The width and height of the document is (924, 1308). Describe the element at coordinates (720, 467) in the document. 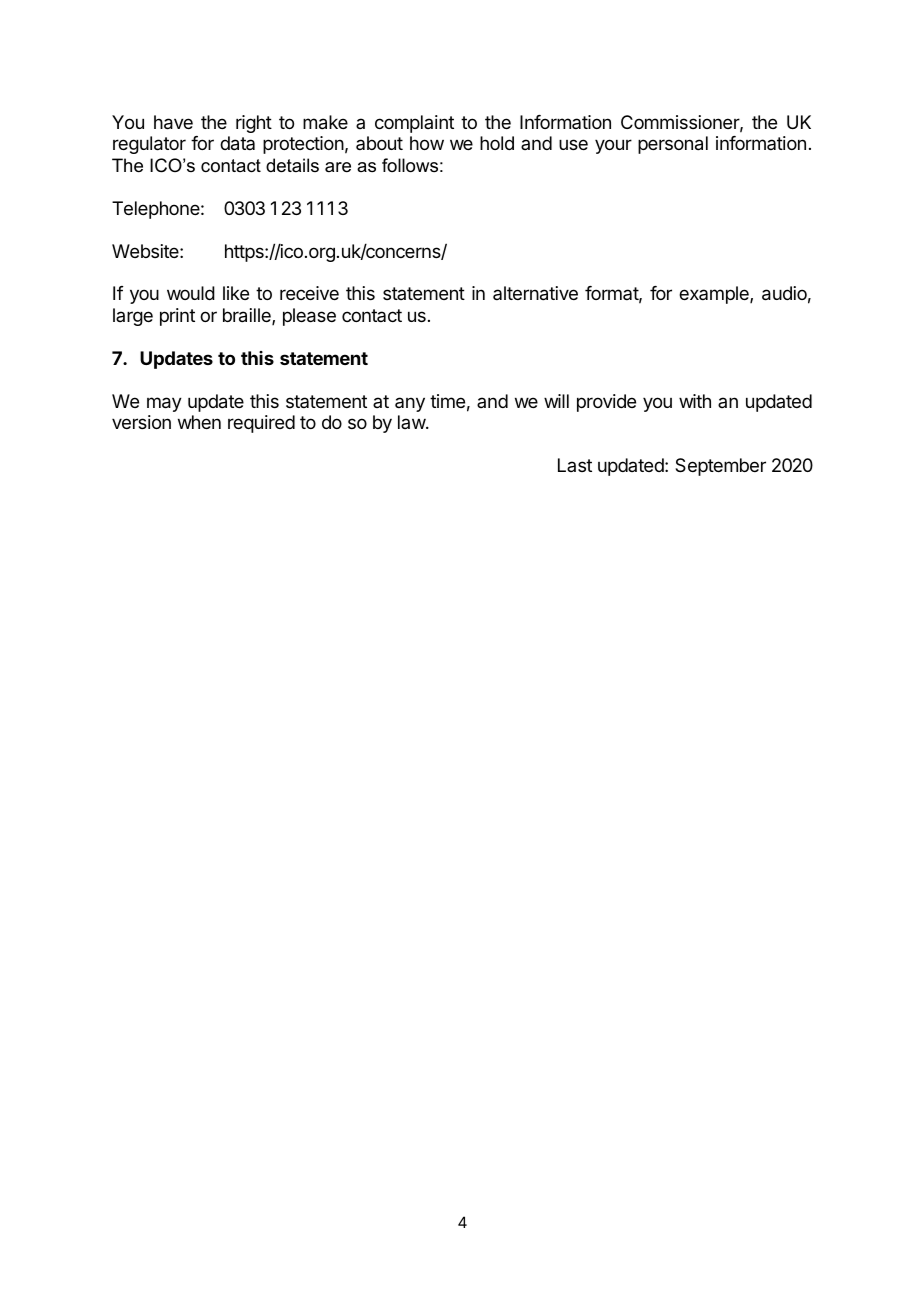

I see `September` at that location.
